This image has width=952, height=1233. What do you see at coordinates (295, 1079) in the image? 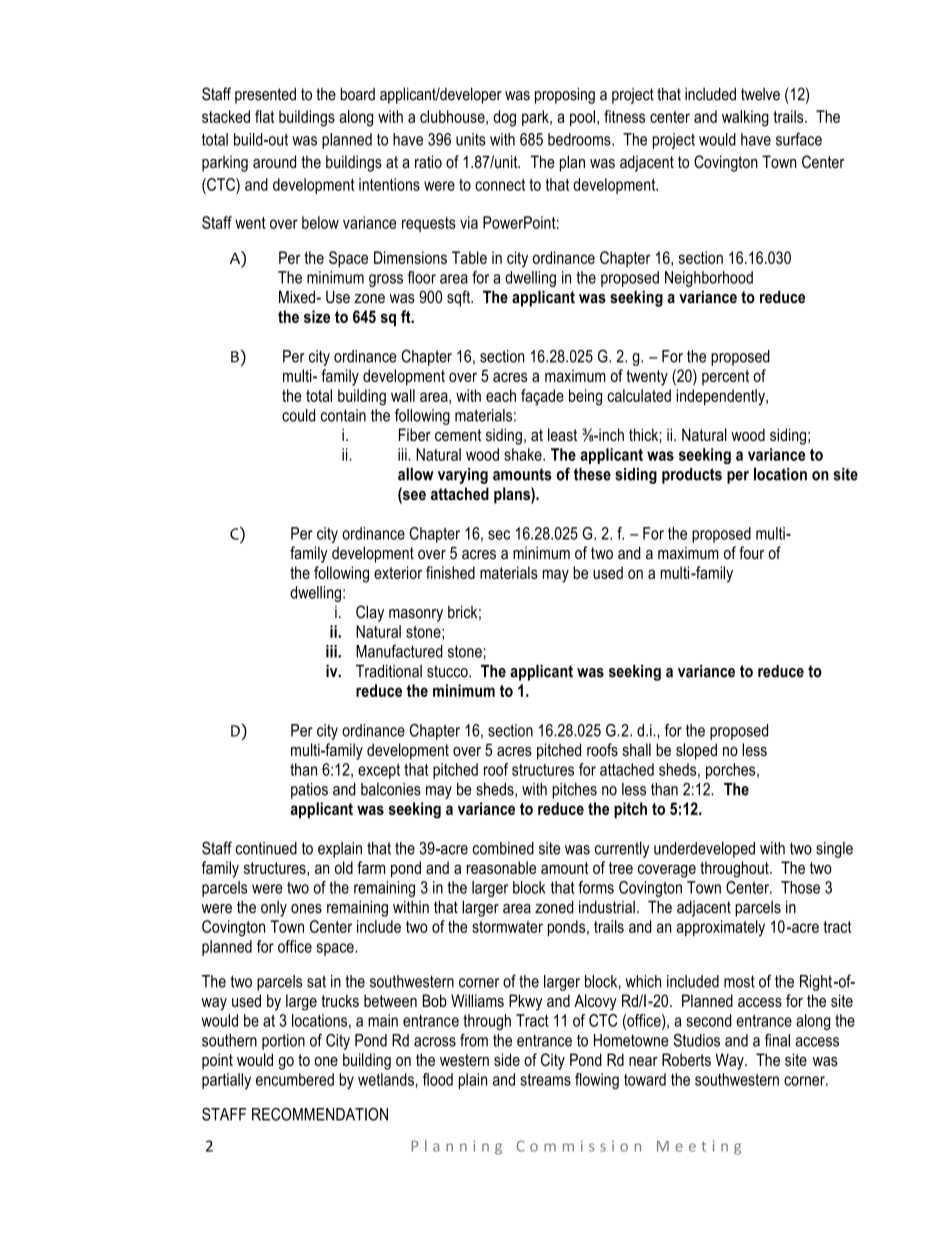
I see `encumbered` at bounding box center [295, 1079].
